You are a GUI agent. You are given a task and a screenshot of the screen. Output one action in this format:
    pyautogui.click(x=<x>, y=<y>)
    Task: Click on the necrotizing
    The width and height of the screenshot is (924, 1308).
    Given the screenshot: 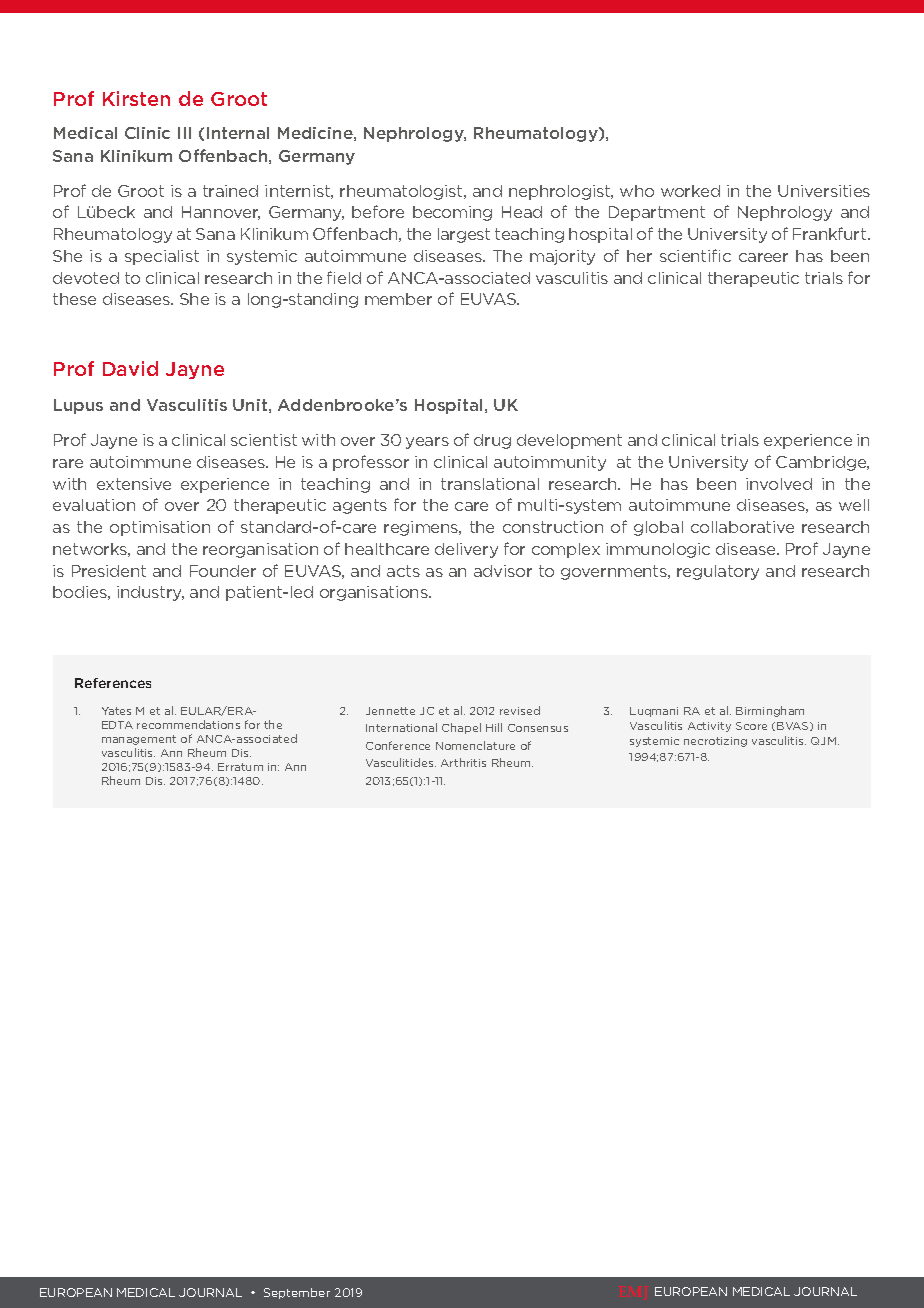 What is the action you would take?
    pyautogui.click(x=715, y=742)
